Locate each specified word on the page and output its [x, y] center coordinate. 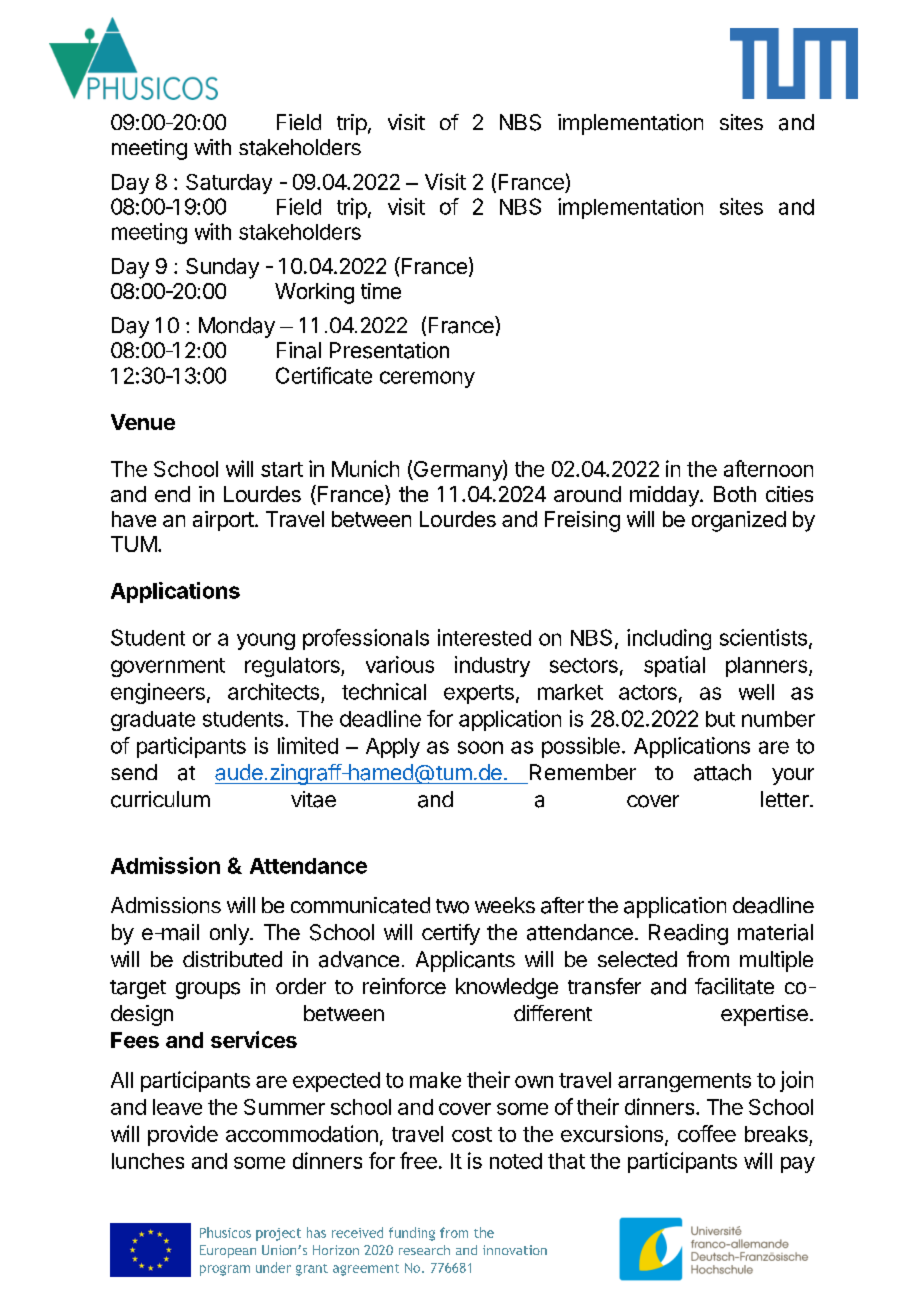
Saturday [229, 184]
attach [722, 772]
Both [735, 494]
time [381, 291]
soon [480, 747]
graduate [153, 721]
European [228, 1251]
